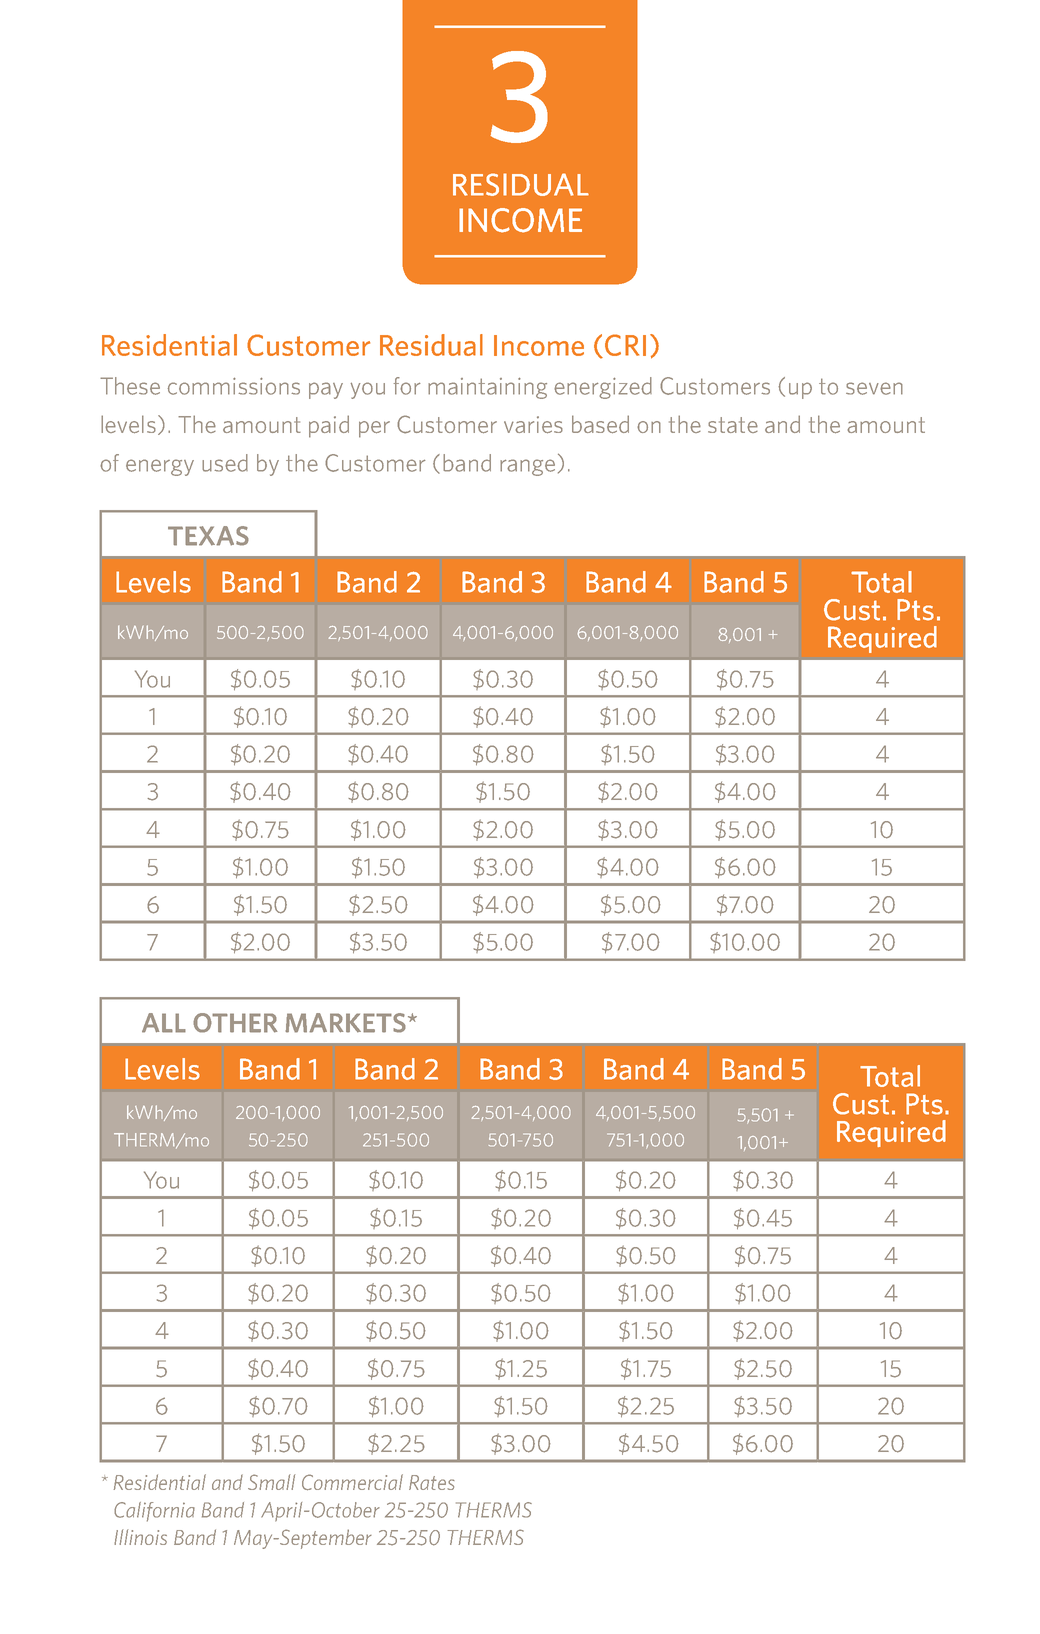  What do you see at coordinates (733, 425) in the screenshot?
I see `state` at bounding box center [733, 425].
